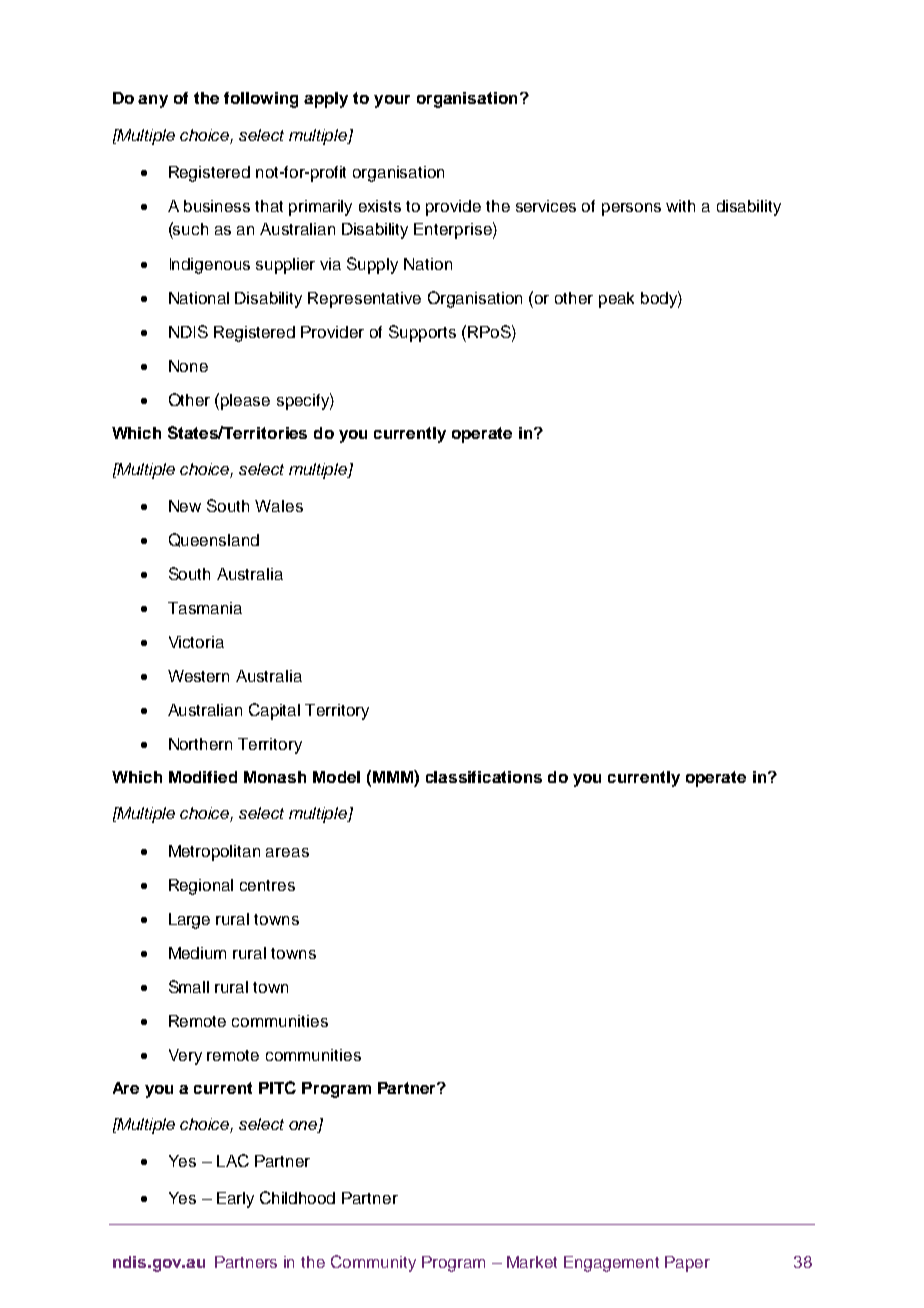 The image size is (924, 1308). What do you see at coordinates (611, 1264) in the document?
I see `Engagement` at bounding box center [611, 1264].
